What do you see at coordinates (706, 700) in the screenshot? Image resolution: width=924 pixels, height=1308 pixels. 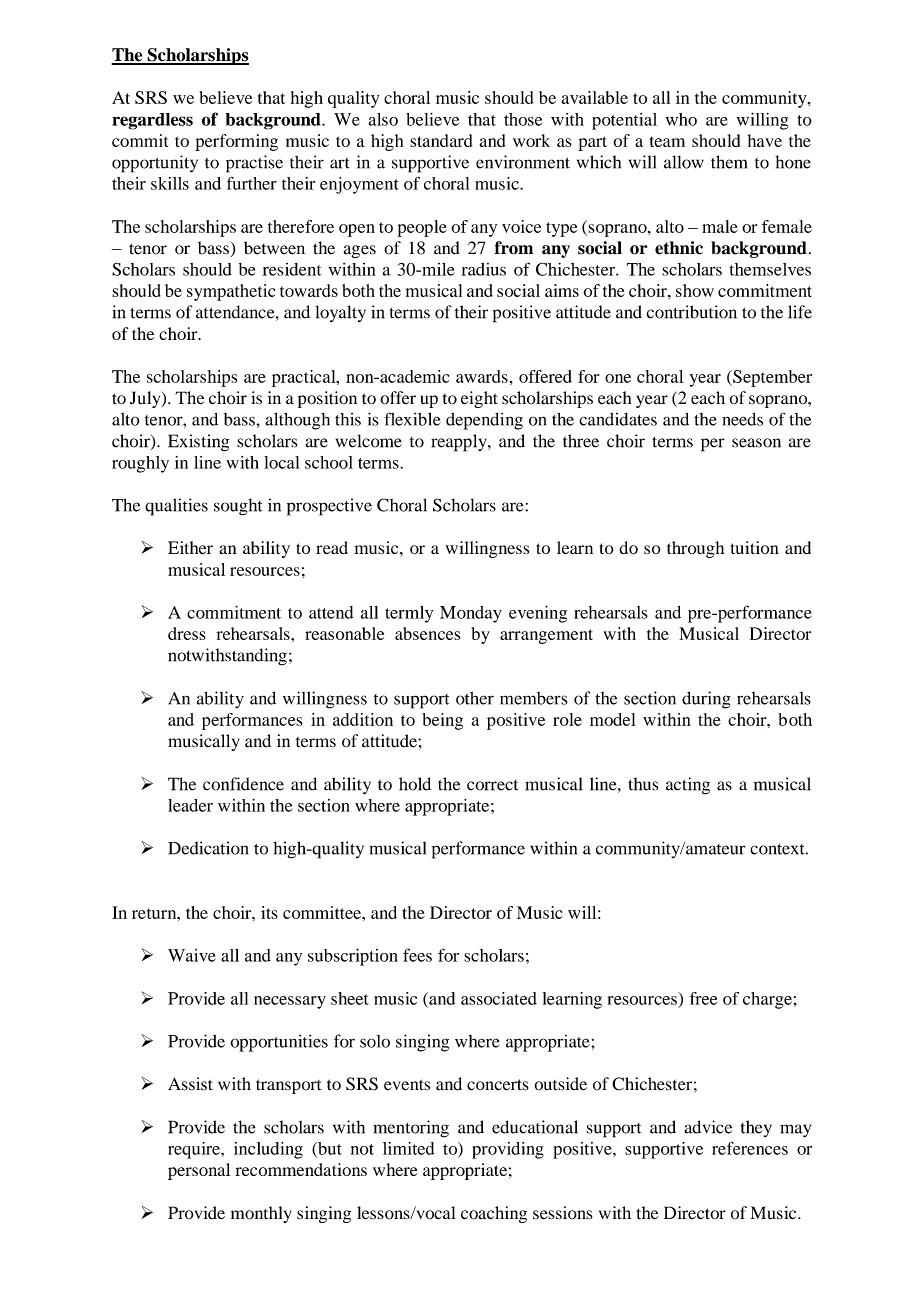 I see `during` at bounding box center [706, 700].
